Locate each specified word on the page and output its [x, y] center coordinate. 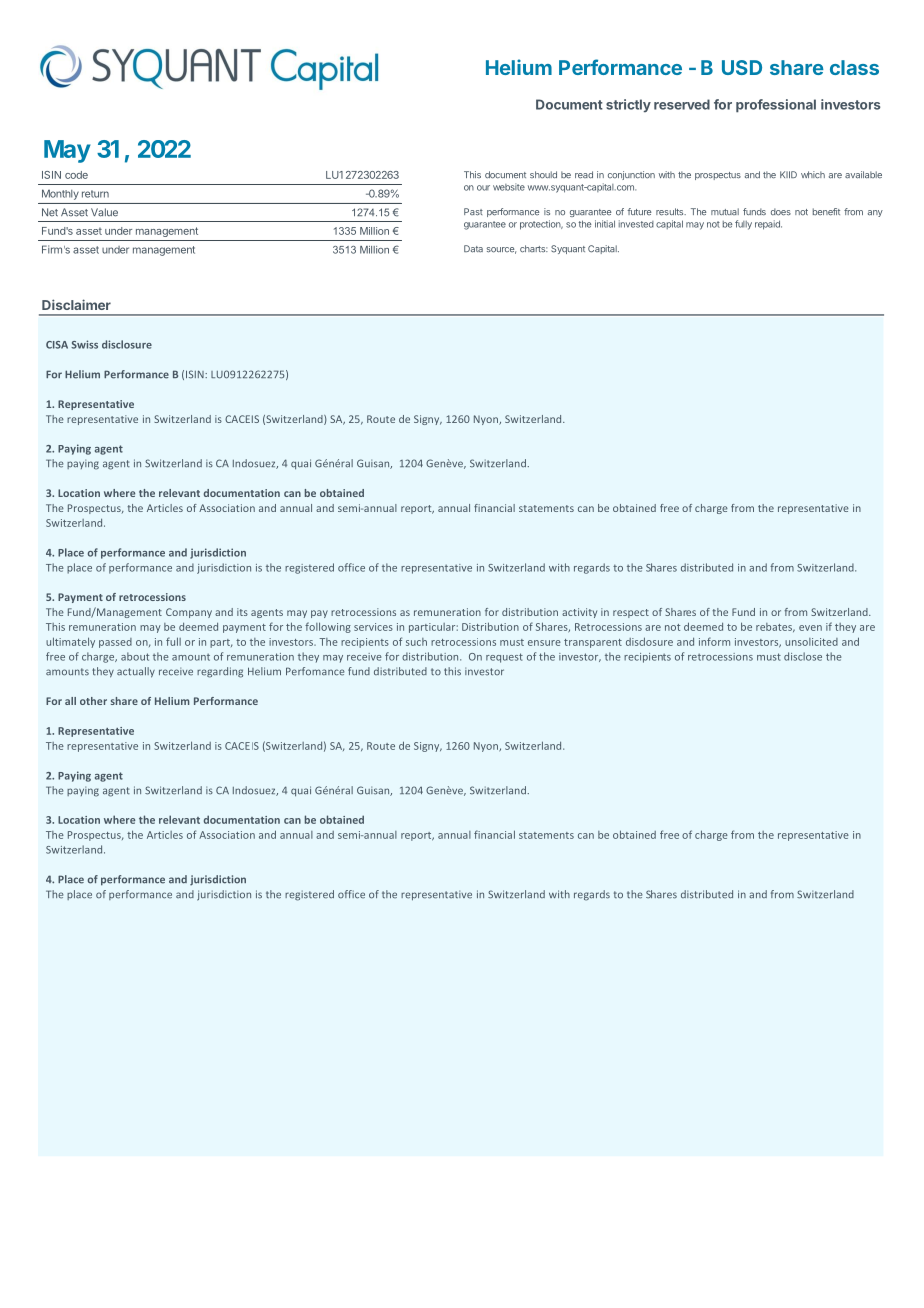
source [501, 250]
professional [776, 106]
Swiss [84, 344]
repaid [768, 225]
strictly [628, 105]
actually [136, 672]
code [76, 175]
